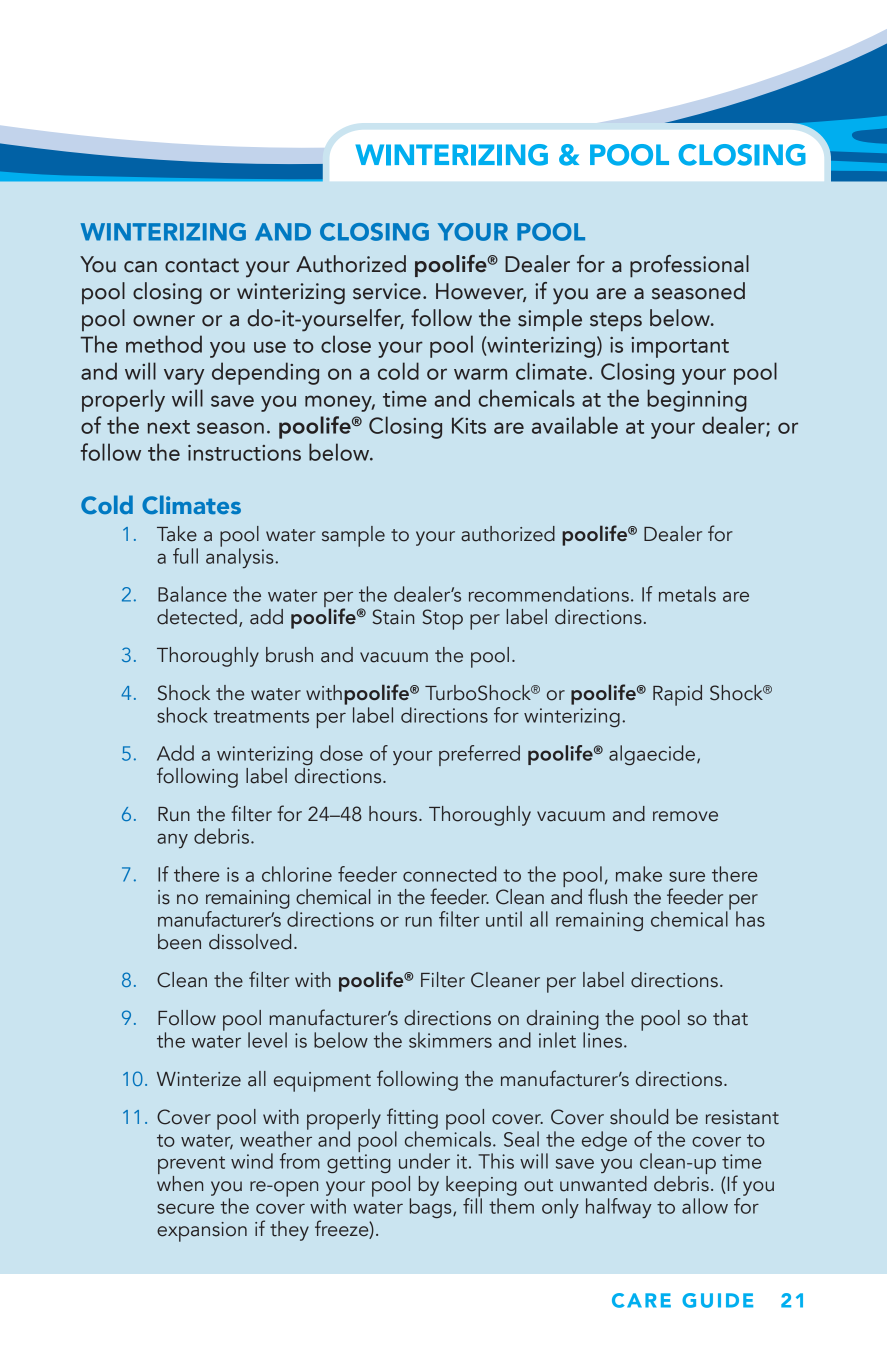  I want to click on preferred, so click(479, 755).
